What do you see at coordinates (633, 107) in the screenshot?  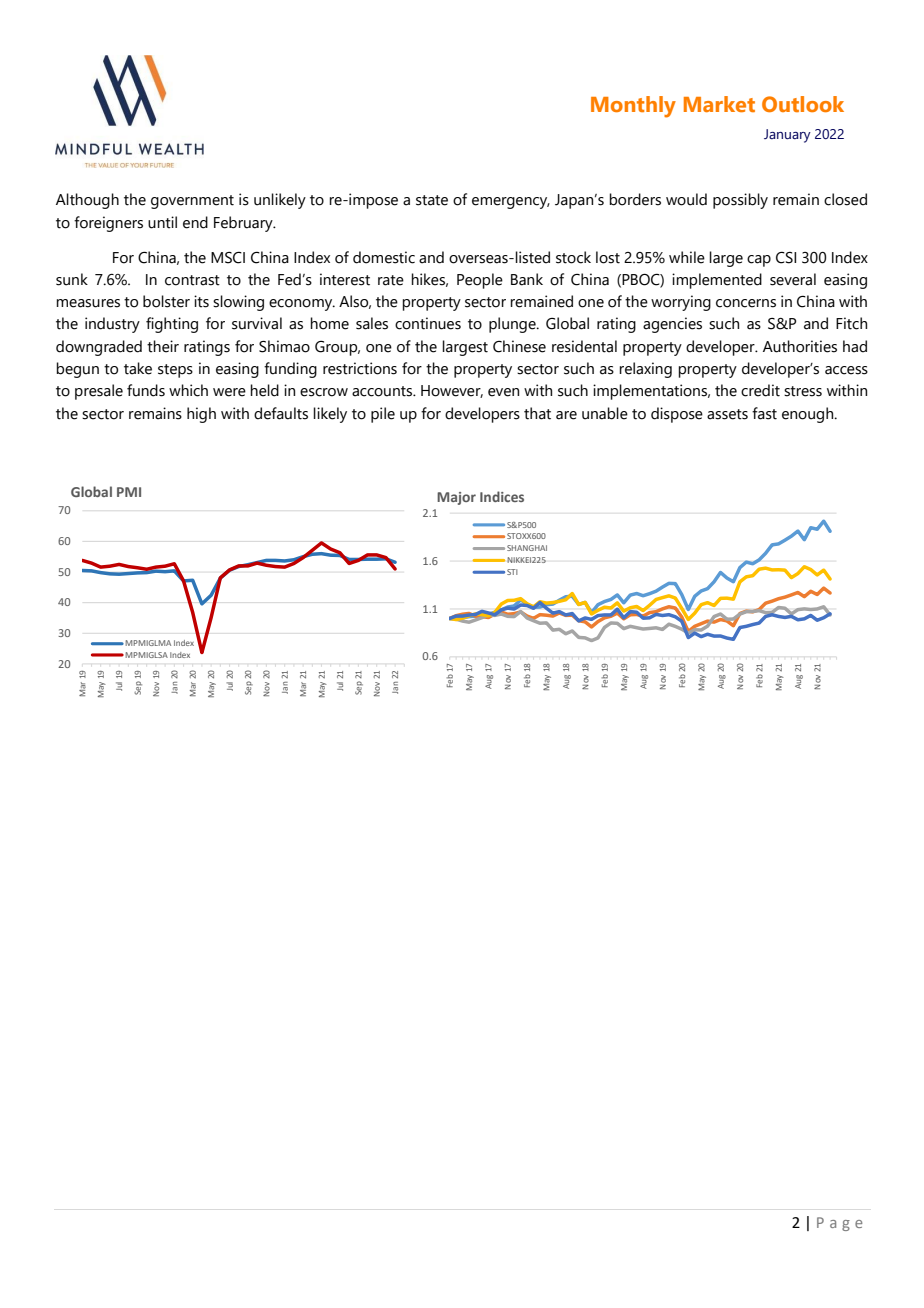 I see `Monthly` at bounding box center [633, 107].
